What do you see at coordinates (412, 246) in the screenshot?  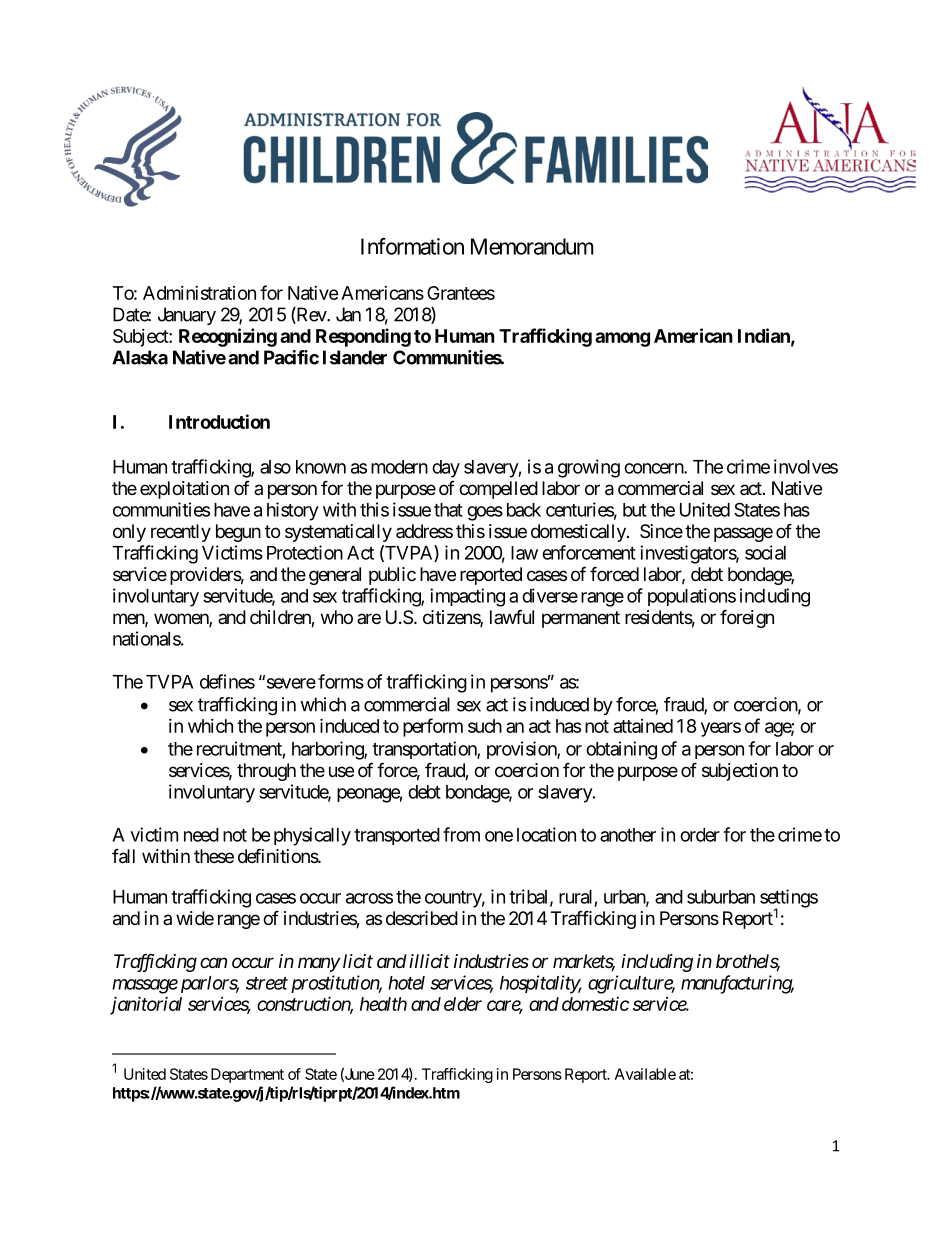 I see `Information` at bounding box center [412, 246].
